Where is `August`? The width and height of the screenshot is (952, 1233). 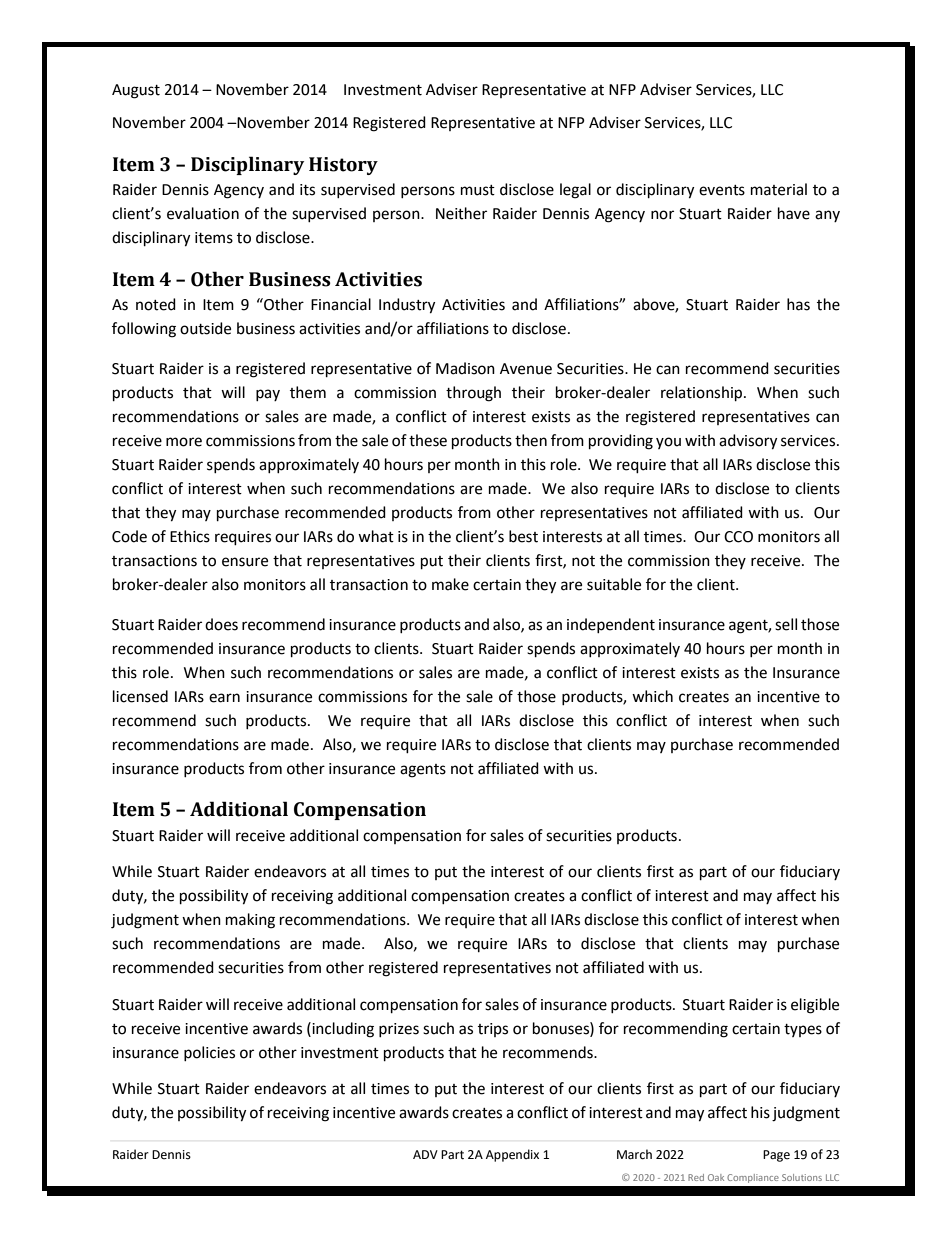 August is located at coordinates (136, 91).
